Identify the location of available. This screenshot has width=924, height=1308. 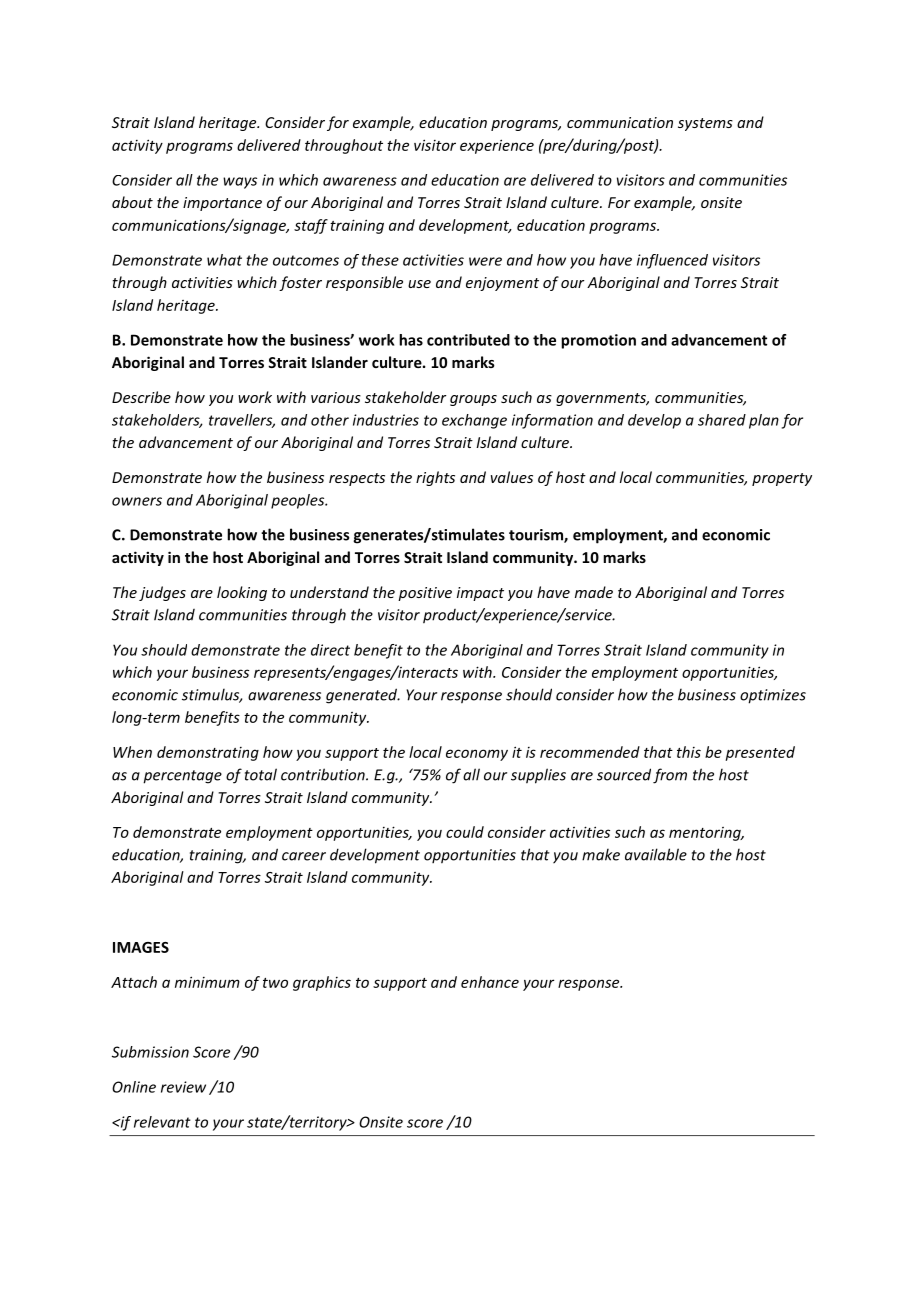
(656, 854).
